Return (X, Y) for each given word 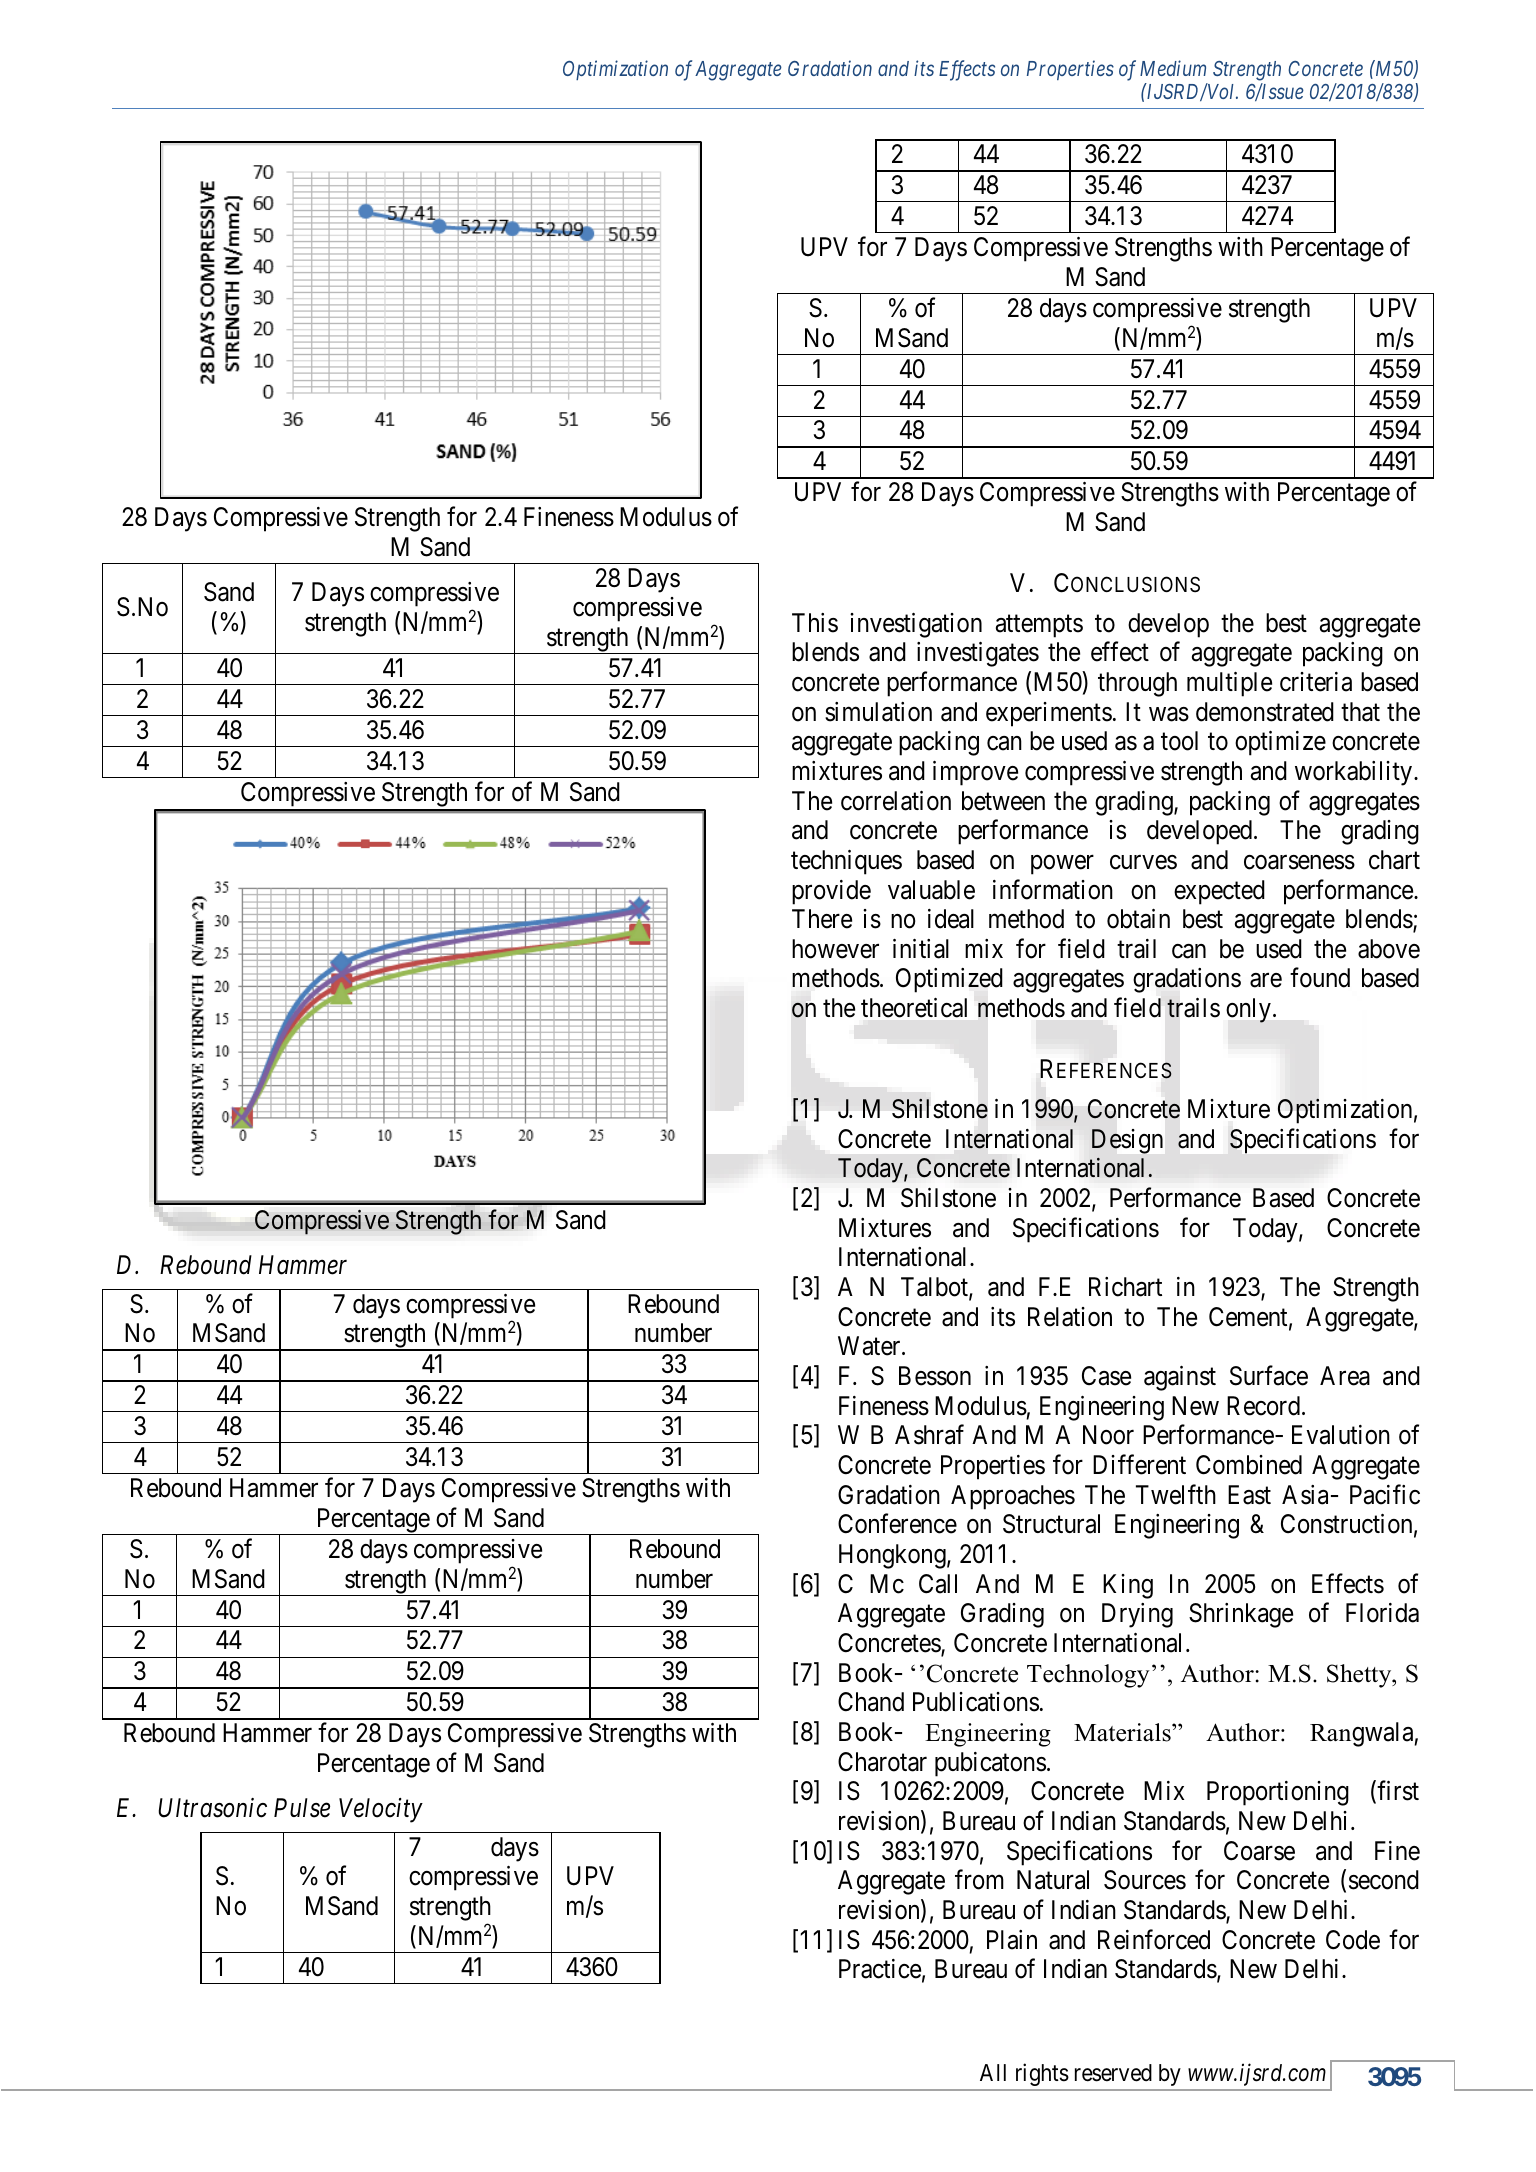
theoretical (914, 1008)
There (822, 919)
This (815, 623)
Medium (1173, 68)
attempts (1039, 626)
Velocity (381, 1810)
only (1248, 1010)
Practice (880, 1969)
